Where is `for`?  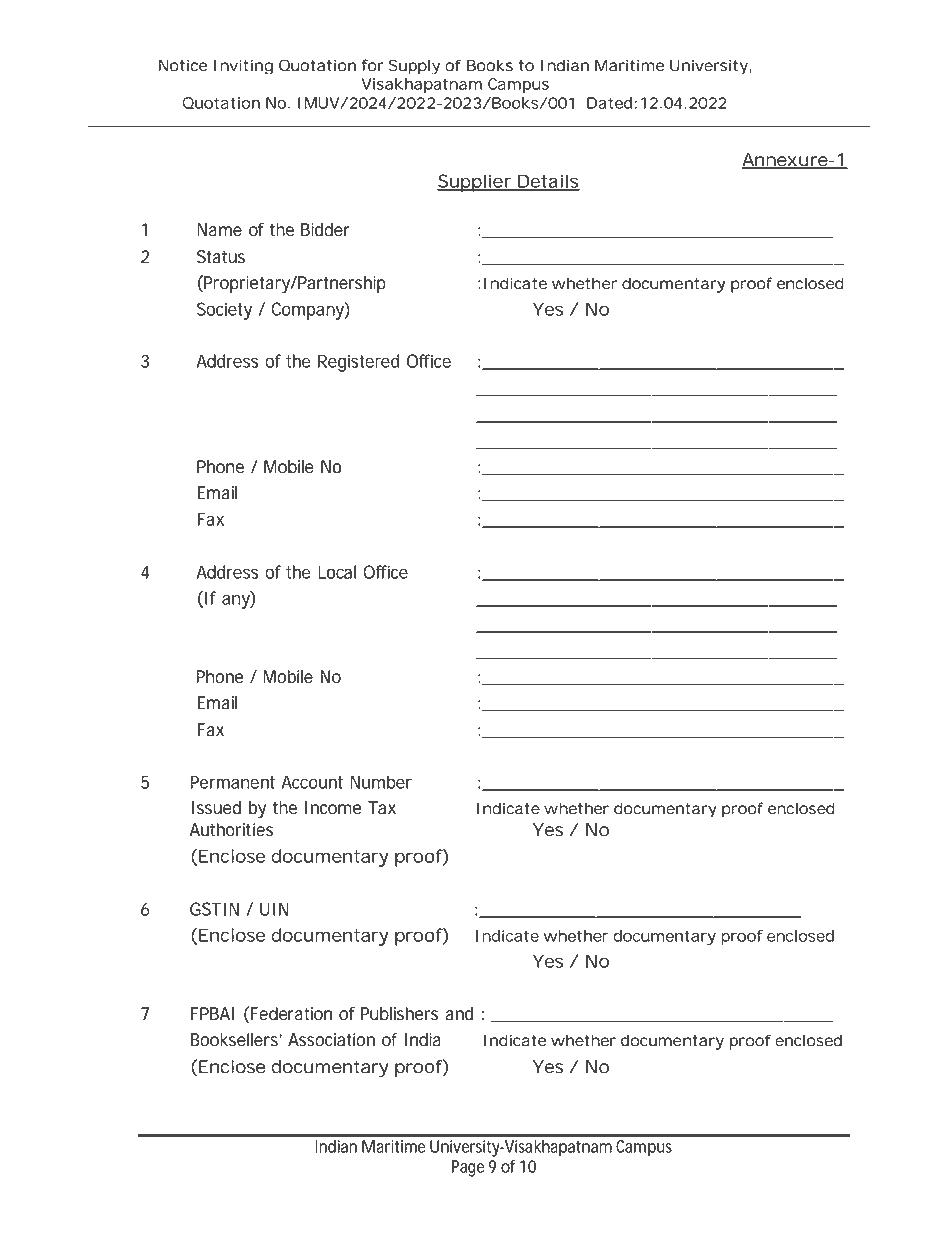 for is located at coordinates (373, 65).
